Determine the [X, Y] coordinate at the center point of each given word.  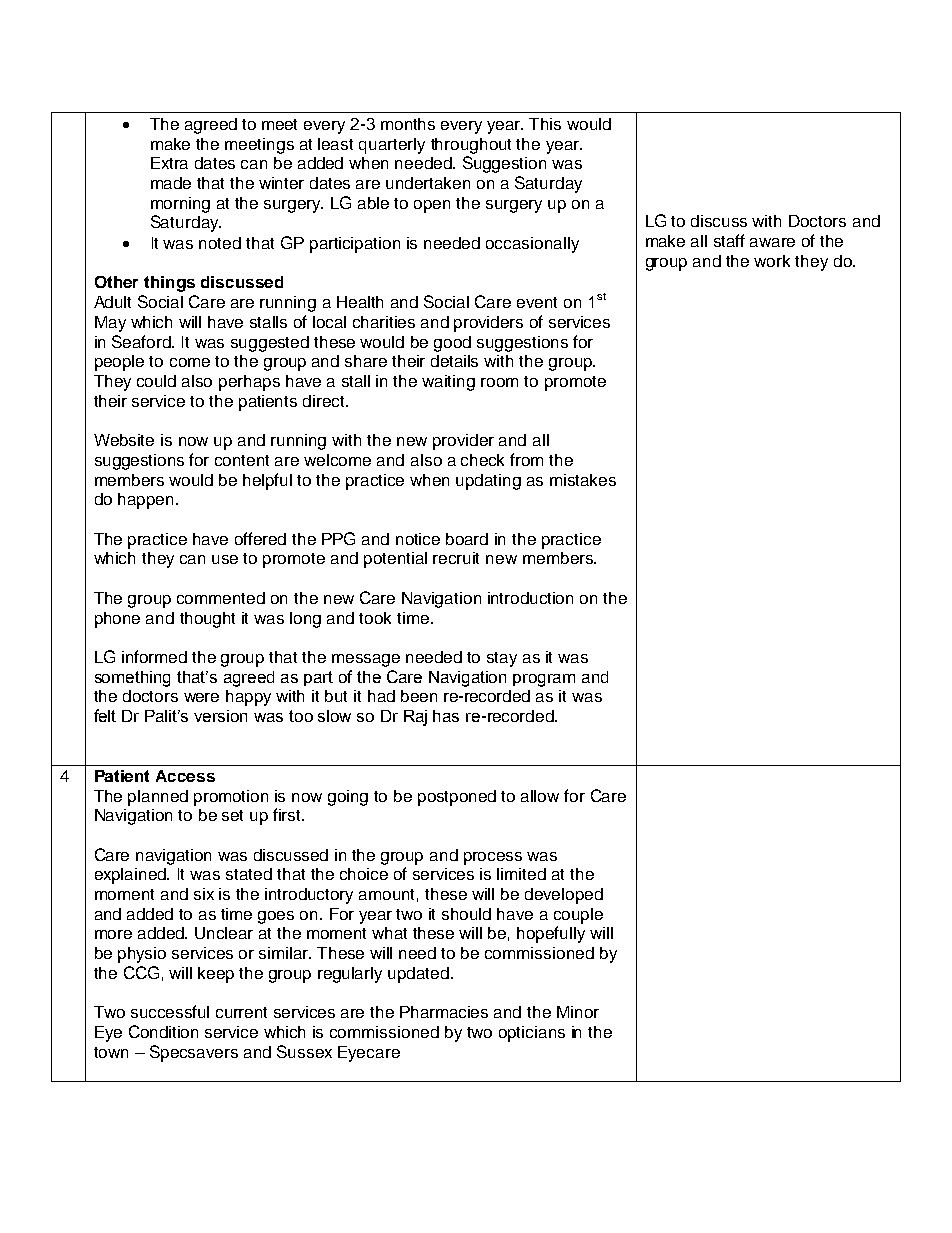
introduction [530, 598]
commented [221, 598]
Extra [169, 163]
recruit [456, 558]
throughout [471, 146]
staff [729, 240]
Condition [163, 1031]
